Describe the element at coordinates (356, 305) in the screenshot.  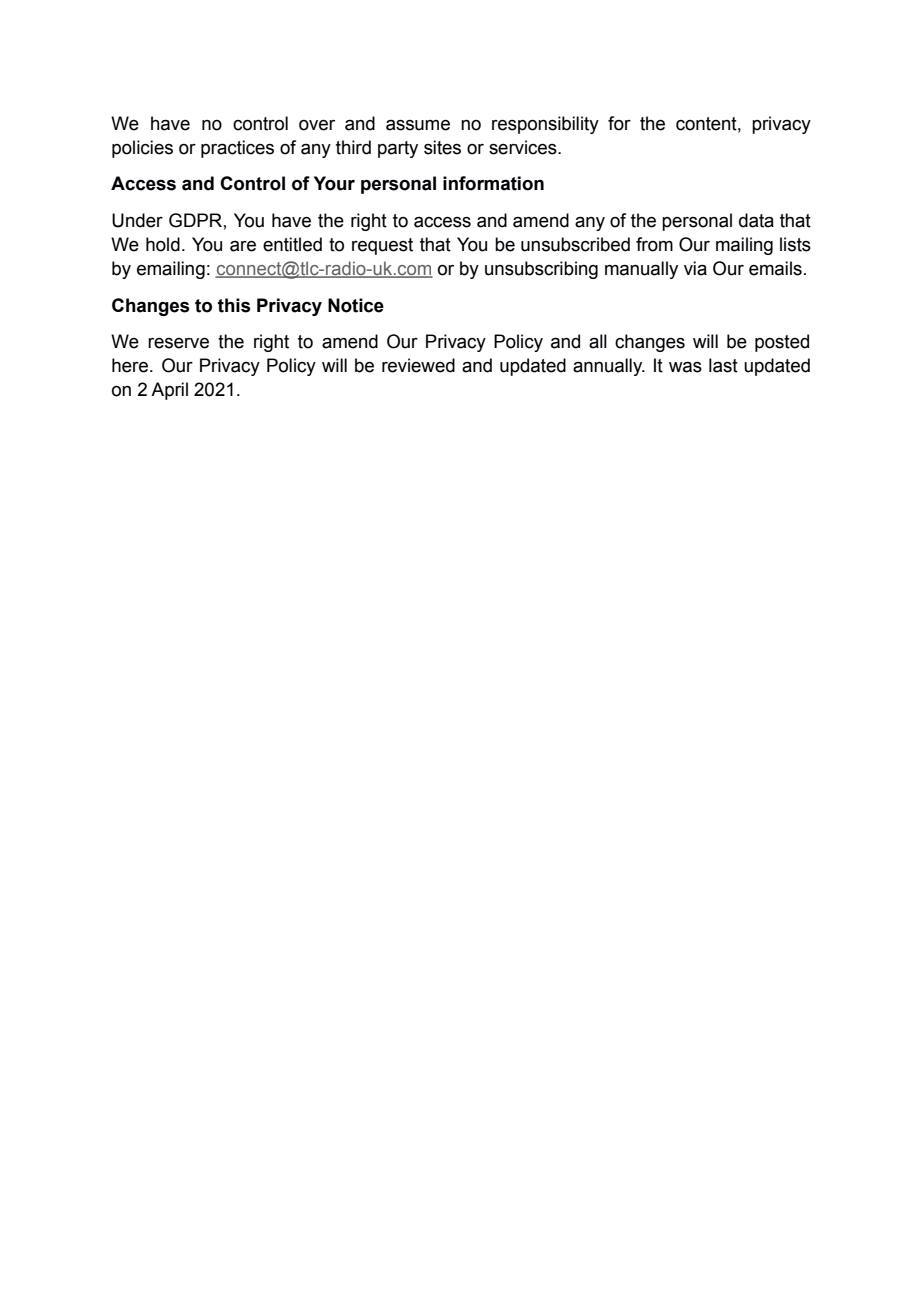
I see `Notice` at that location.
